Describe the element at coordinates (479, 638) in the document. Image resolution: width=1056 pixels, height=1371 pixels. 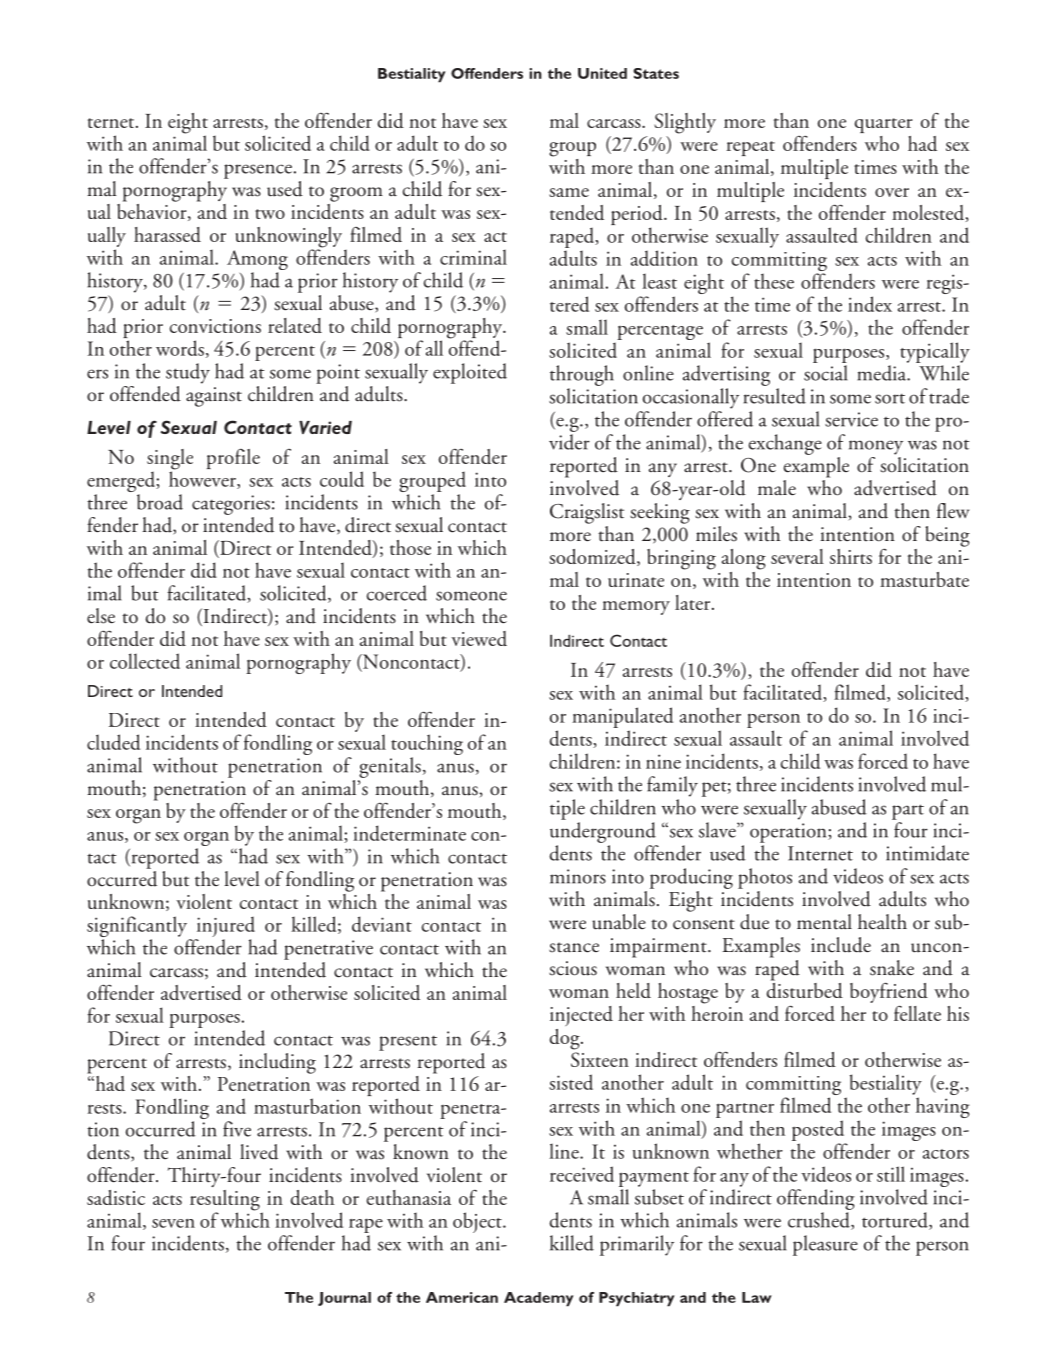
I see `viewed` at that location.
